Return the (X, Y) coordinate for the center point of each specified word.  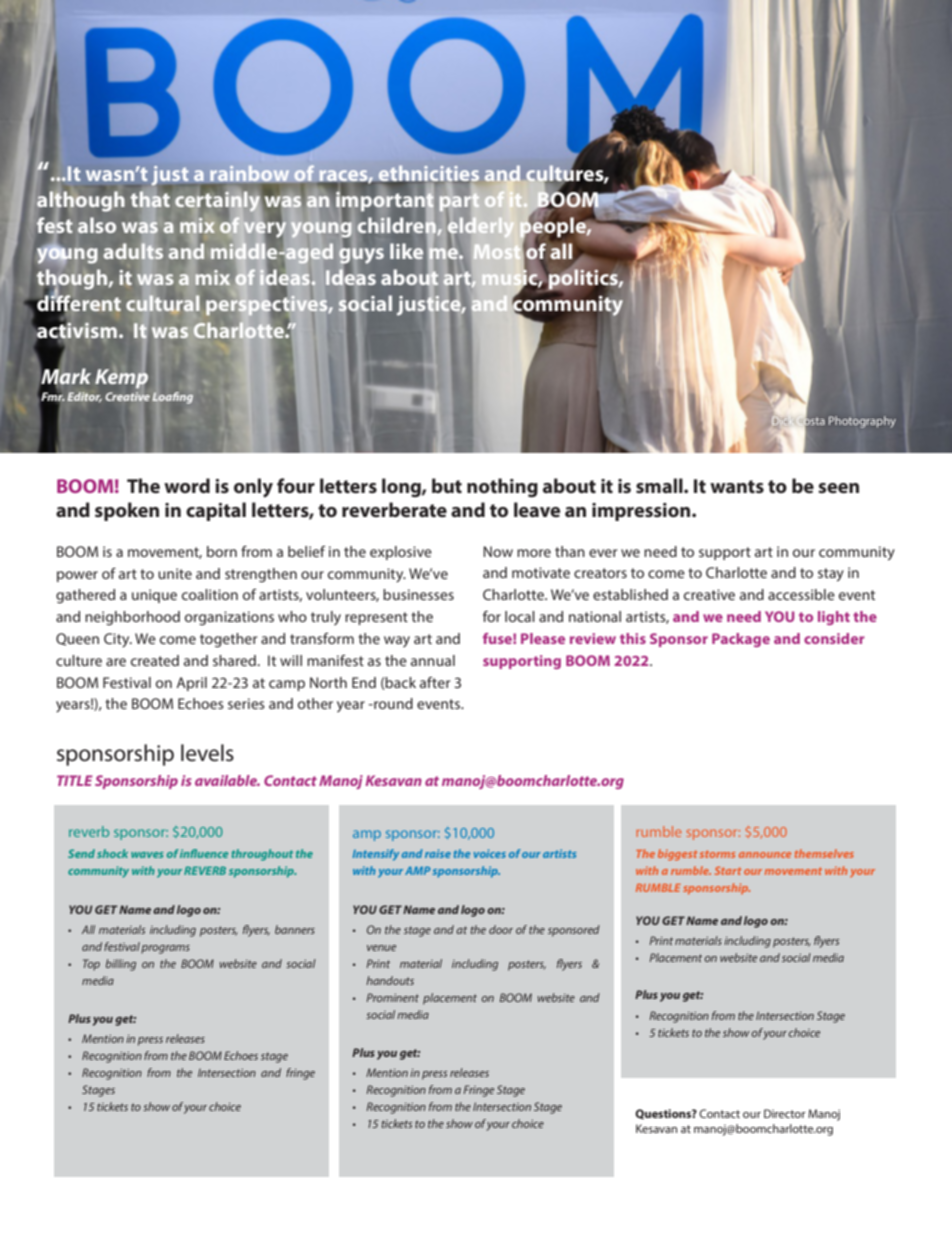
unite (175, 573)
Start (728, 871)
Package (741, 640)
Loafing (172, 398)
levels (207, 753)
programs (165, 949)
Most (497, 252)
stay (831, 575)
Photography (862, 422)
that (150, 200)
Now (498, 551)
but (447, 485)
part (459, 202)
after (435, 682)
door (501, 929)
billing (121, 965)
